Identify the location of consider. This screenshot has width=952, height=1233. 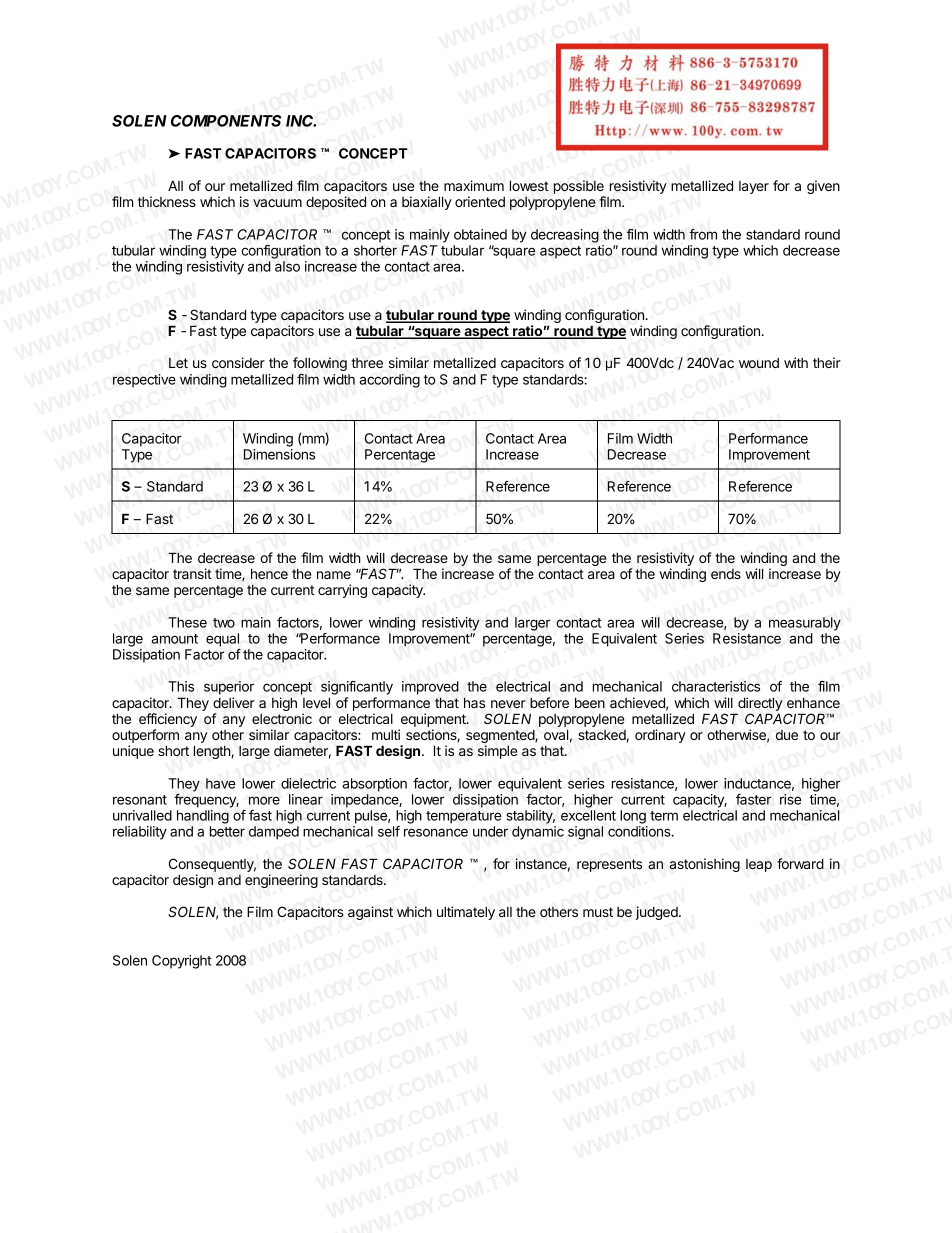
(238, 362).
